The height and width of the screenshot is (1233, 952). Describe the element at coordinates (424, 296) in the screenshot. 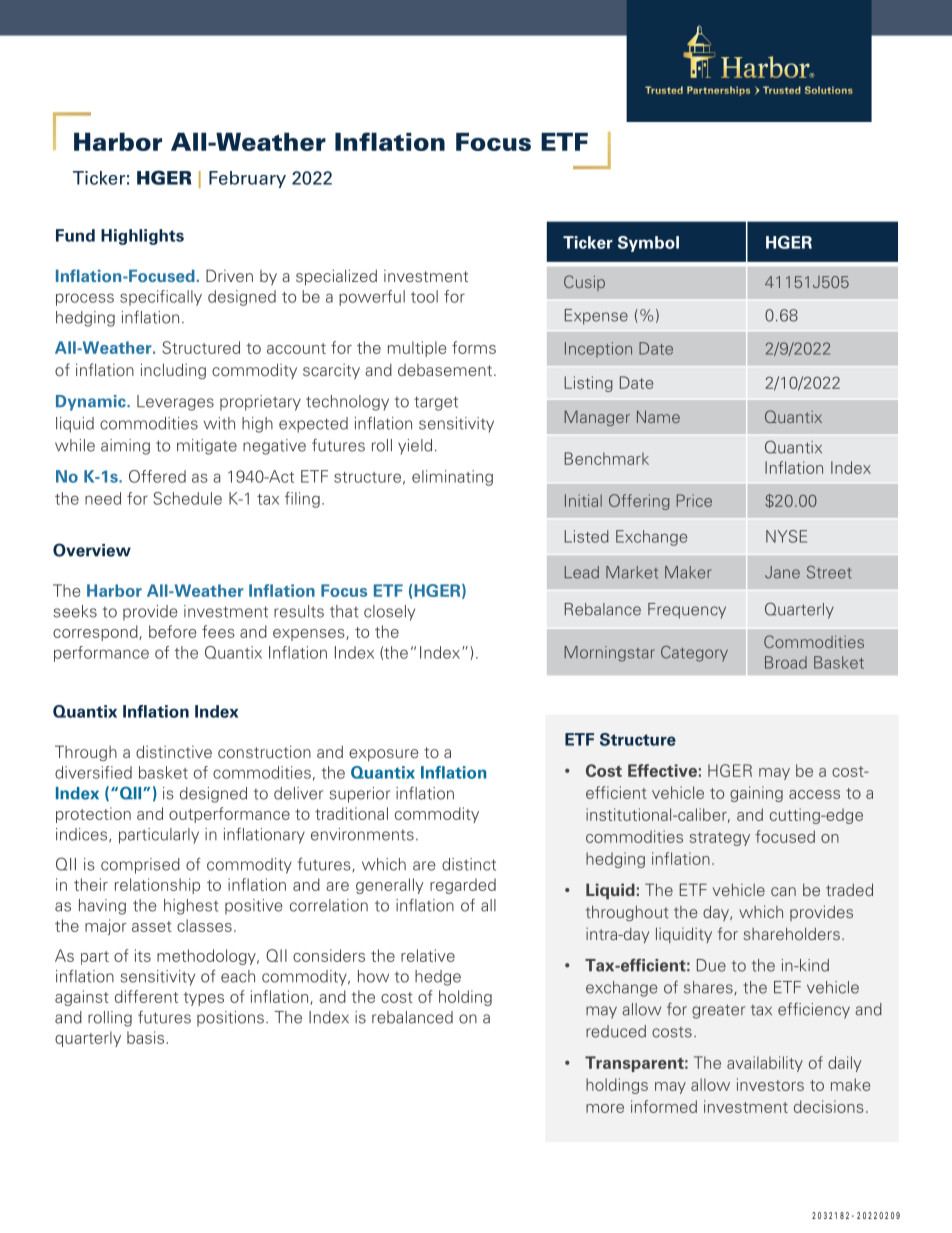

I see `tool` at that location.
